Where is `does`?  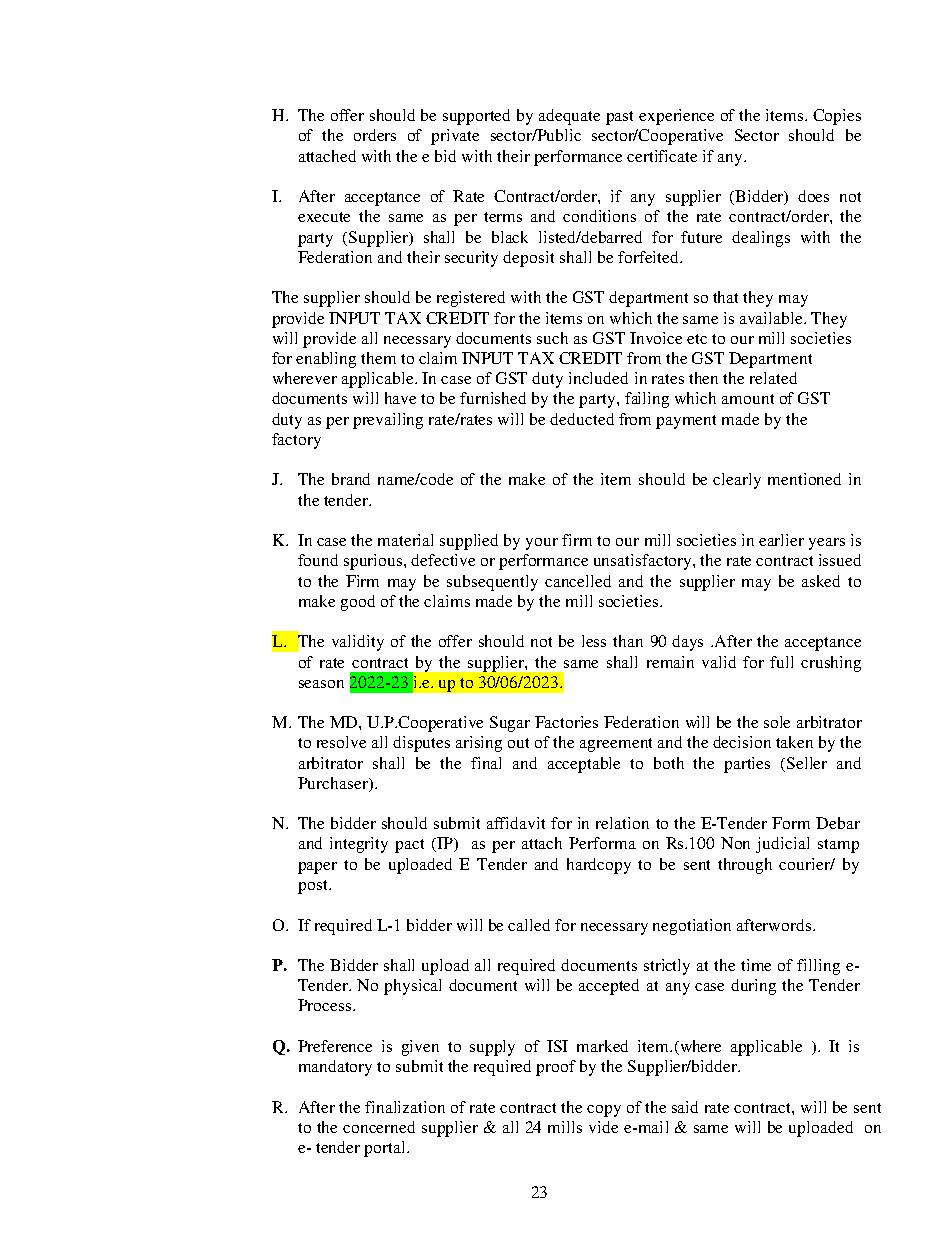
does is located at coordinates (813, 196).
